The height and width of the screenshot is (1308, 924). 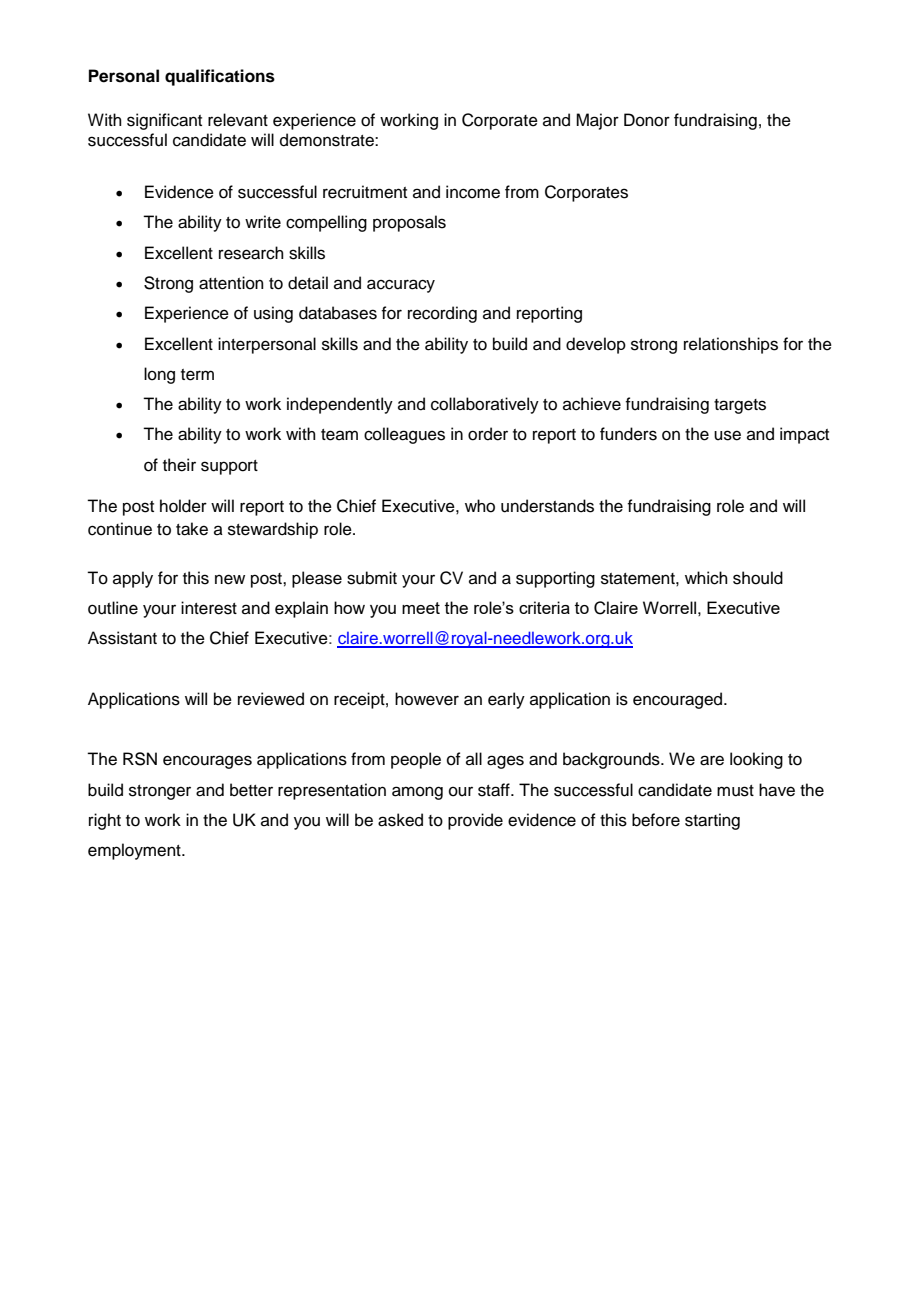 I want to click on Major, so click(x=597, y=121).
